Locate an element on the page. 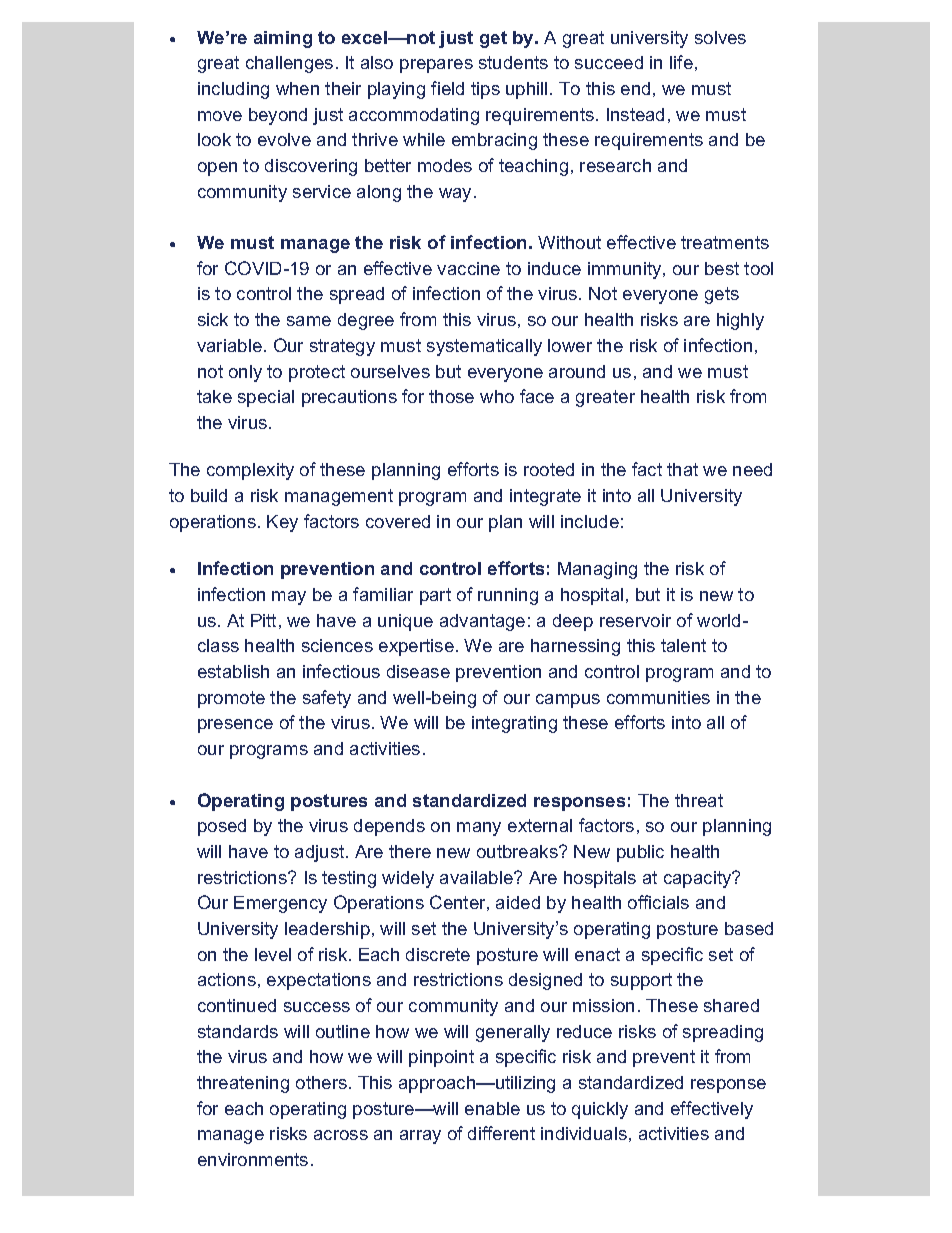 This page has height=1233, width=952. capacity is located at coordinates (699, 879).
